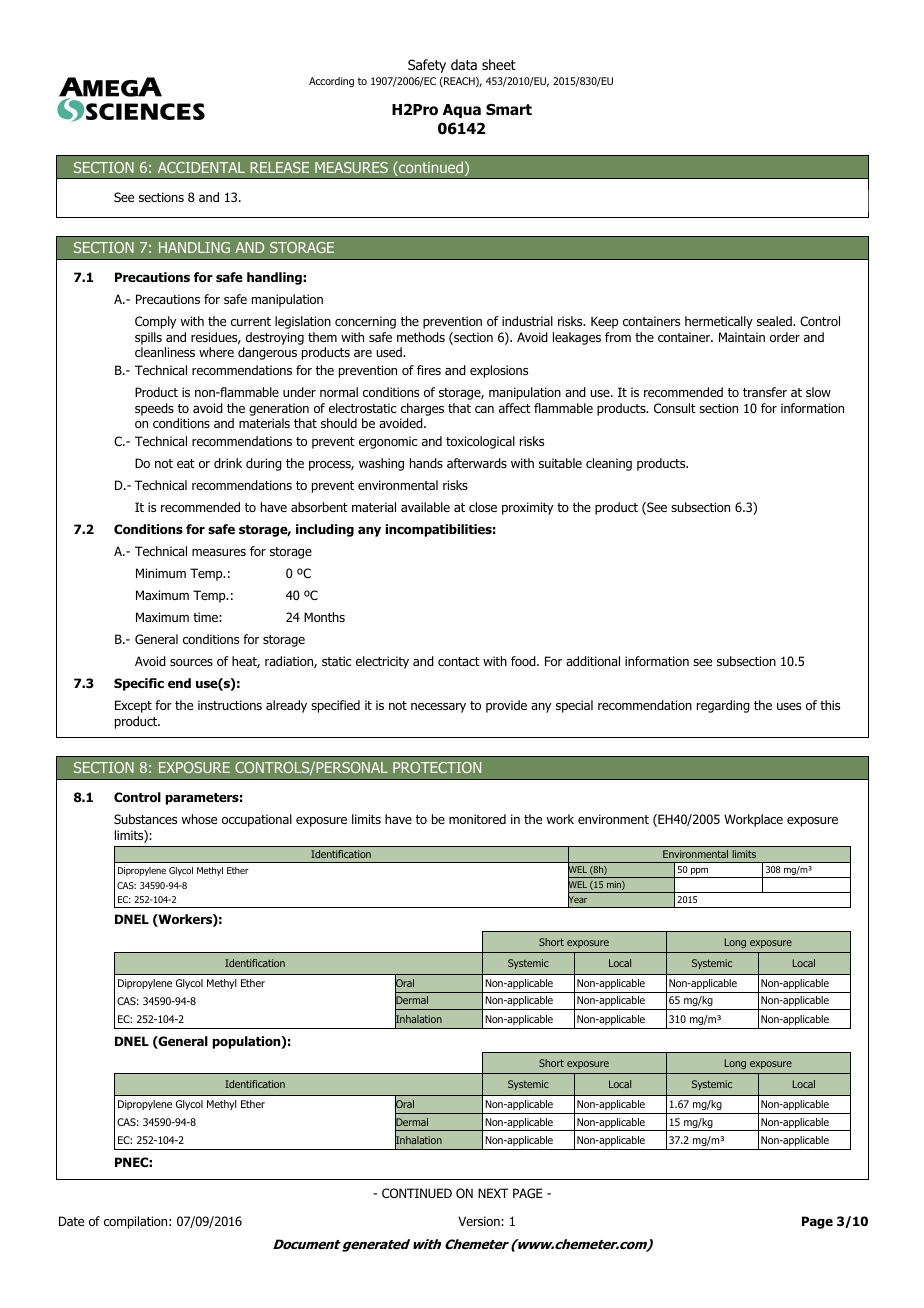 The width and height of the screenshot is (924, 1308). I want to click on Date, so click(71, 1221).
